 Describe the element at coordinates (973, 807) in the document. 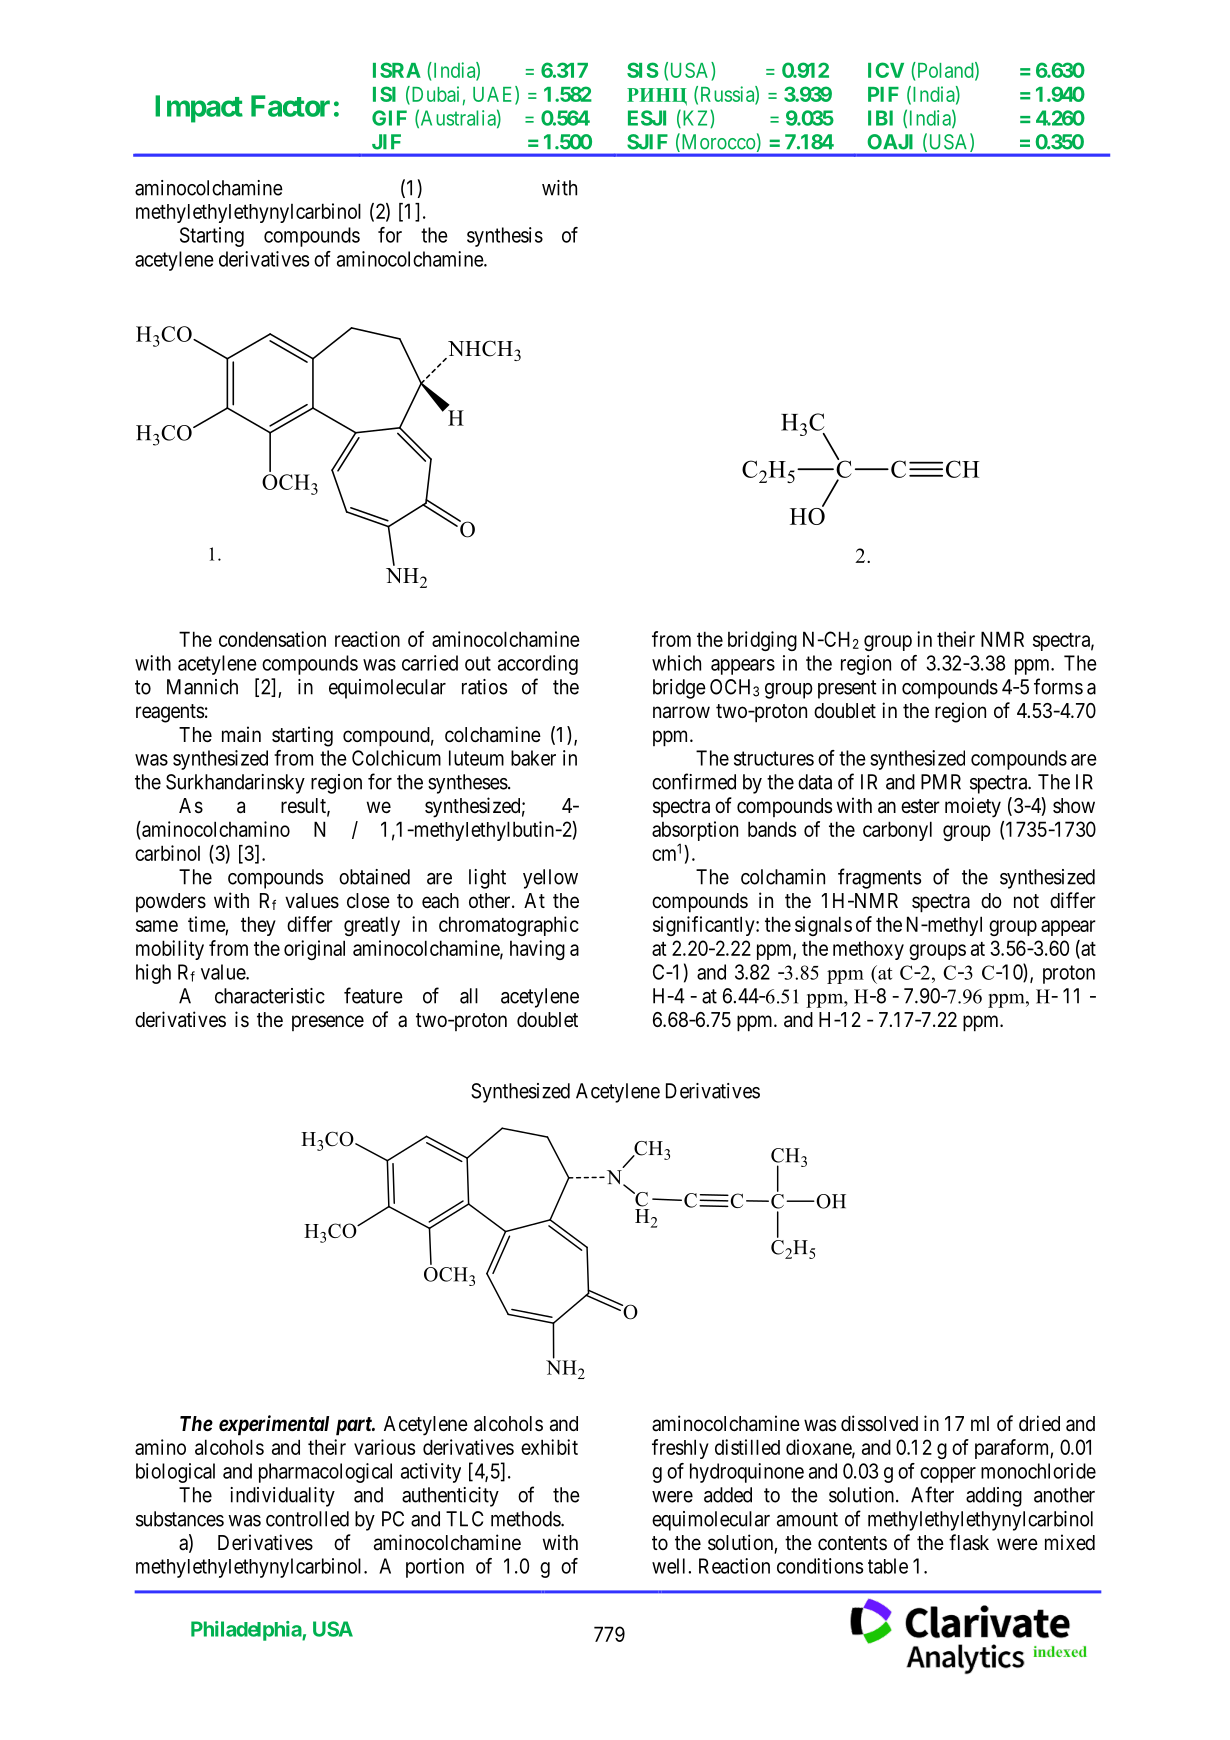

I see `moiety` at that location.
